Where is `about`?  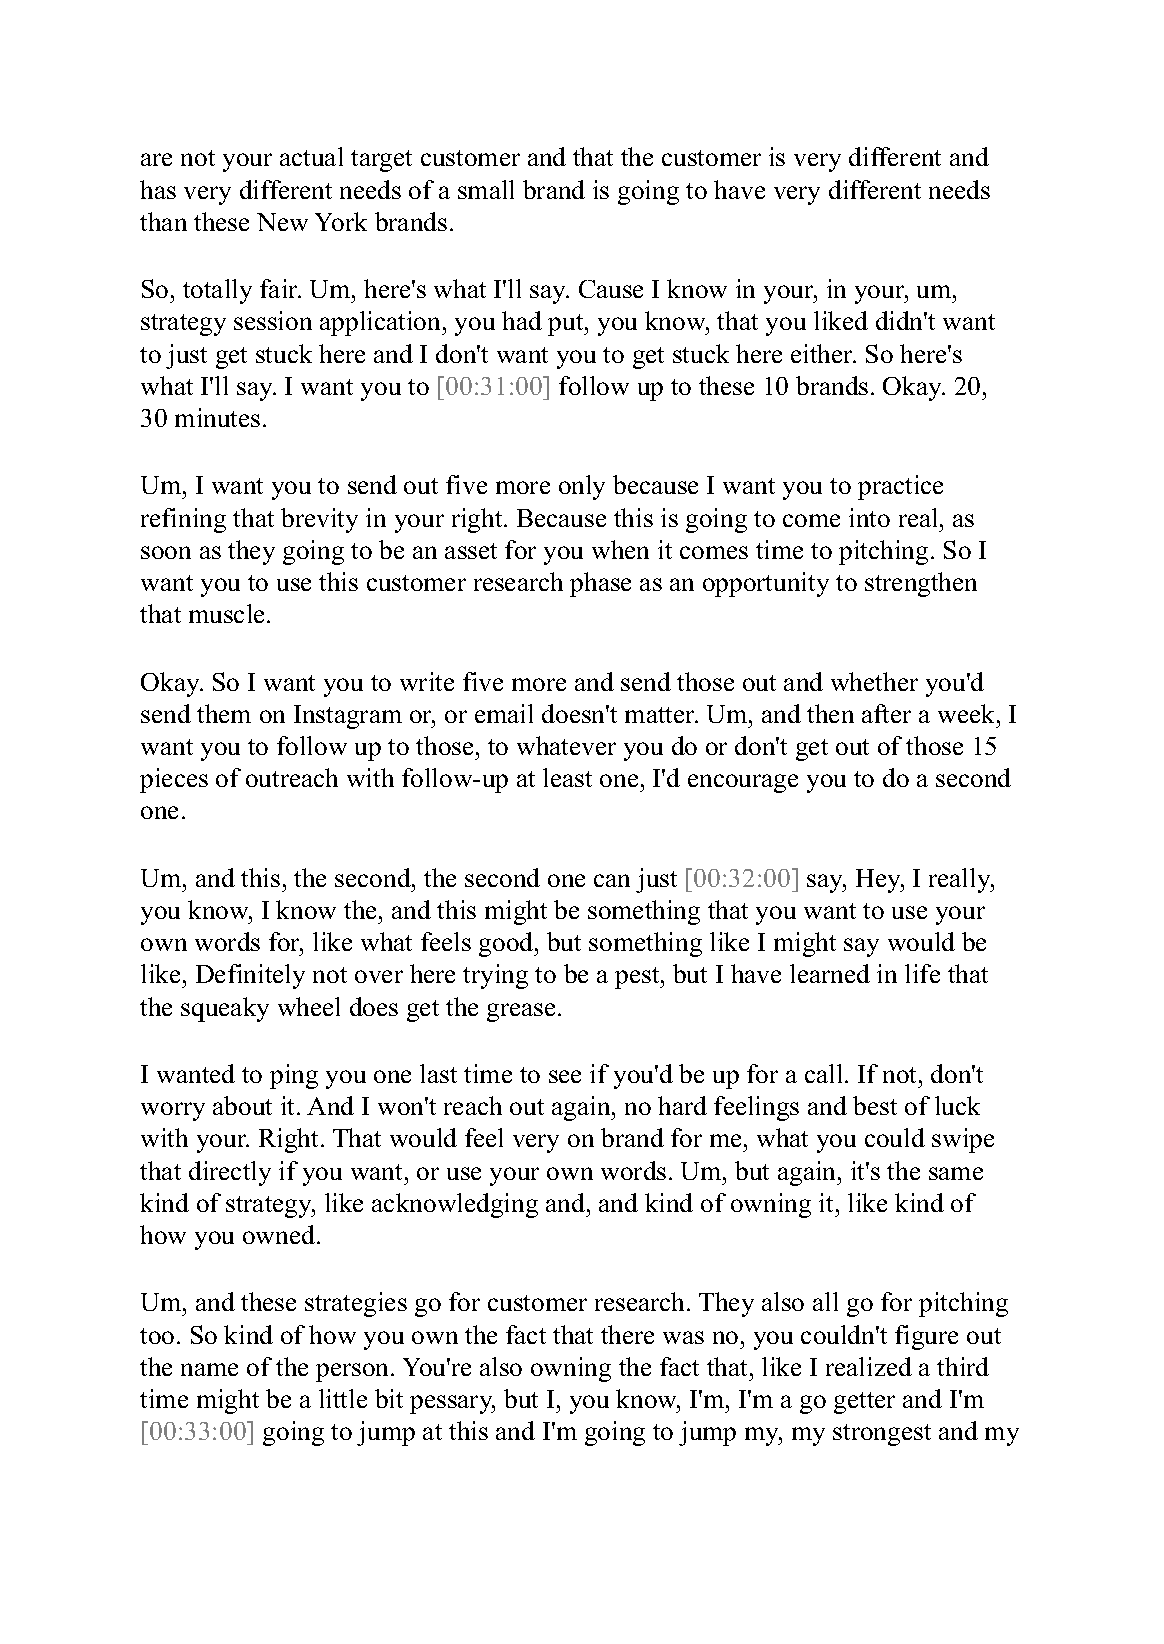 about is located at coordinates (242, 1105).
